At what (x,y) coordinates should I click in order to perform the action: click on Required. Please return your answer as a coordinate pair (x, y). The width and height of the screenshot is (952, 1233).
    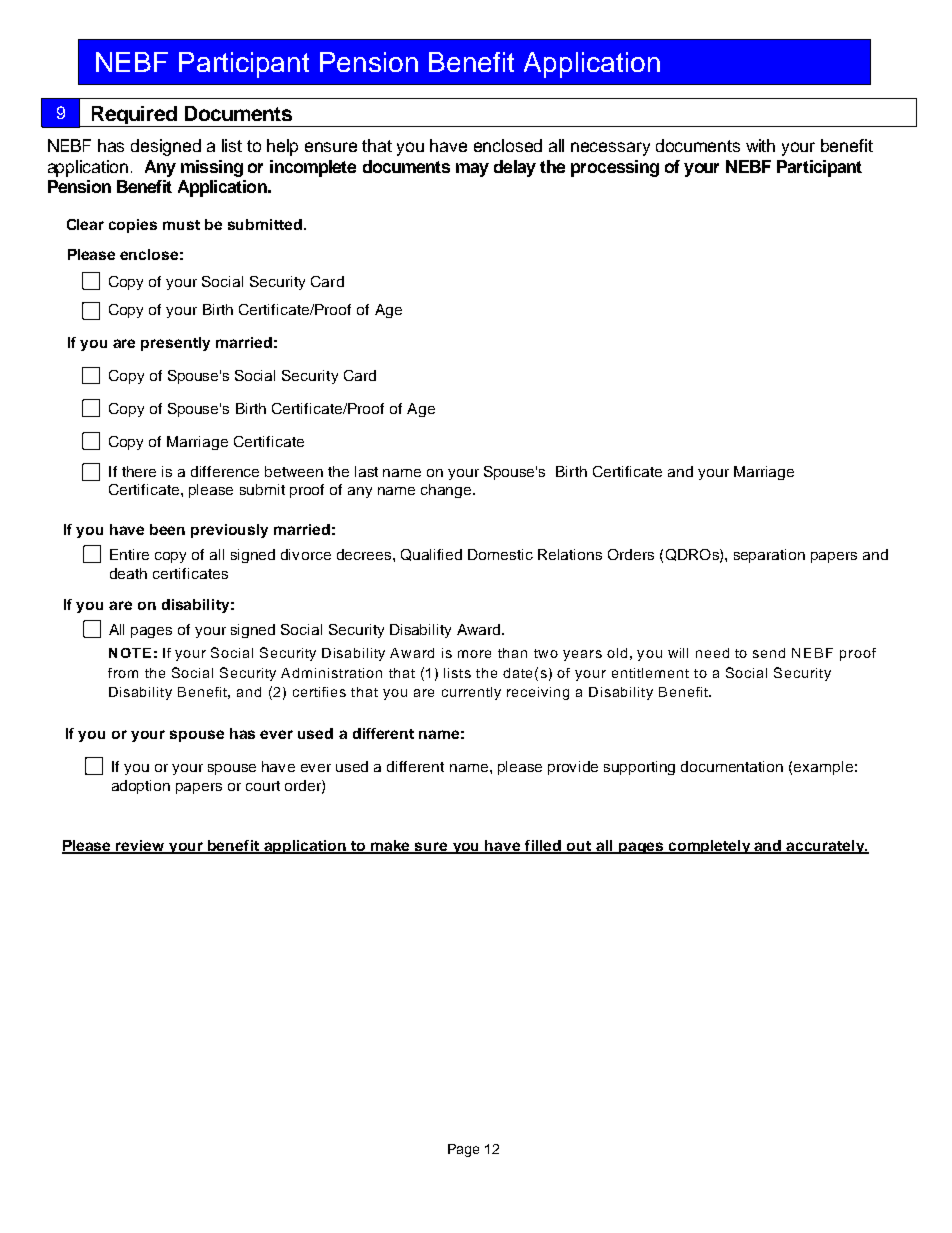
    Looking at the image, I should click on (134, 116).
